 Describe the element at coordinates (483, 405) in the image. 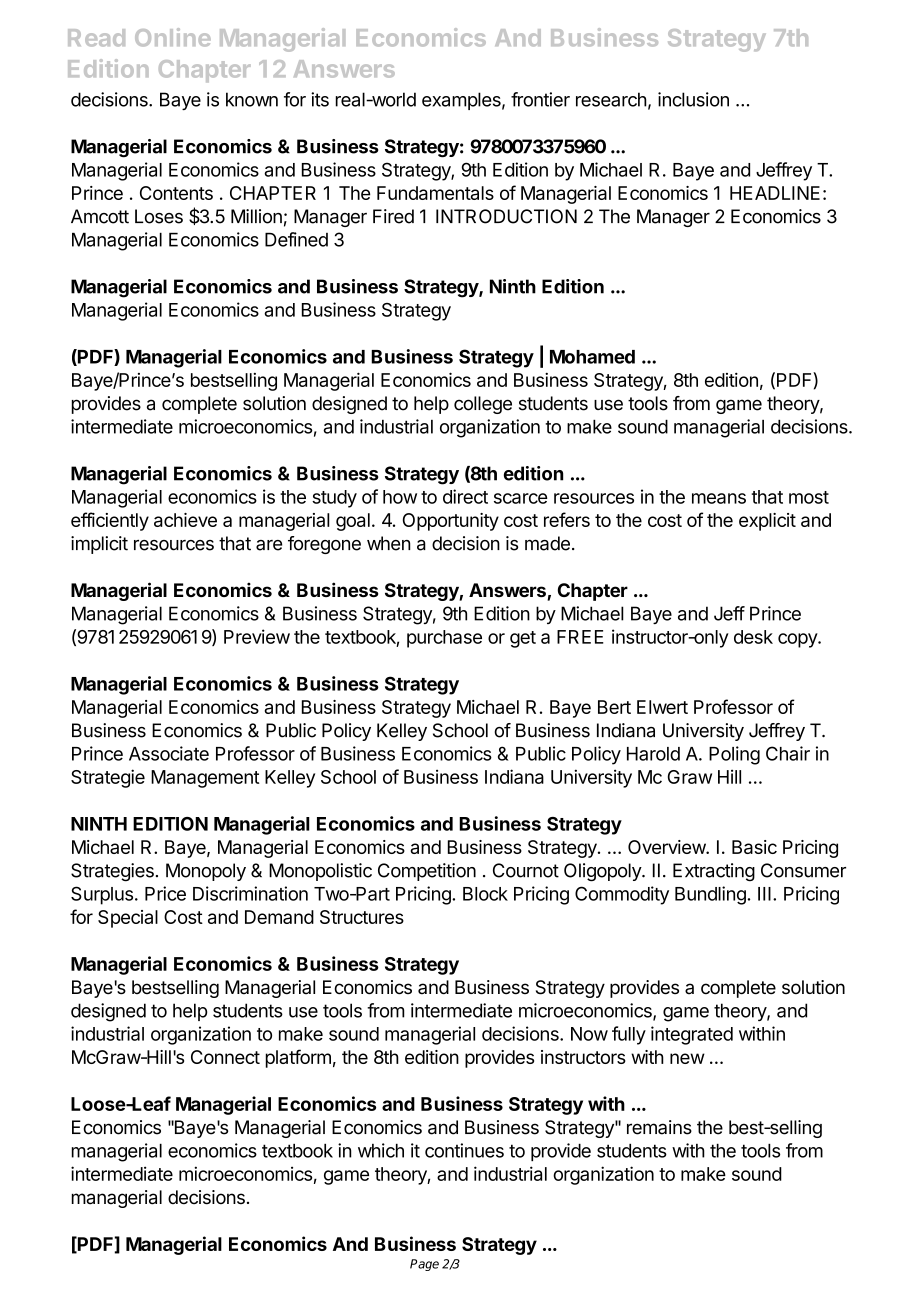

I see `college` at that location.
